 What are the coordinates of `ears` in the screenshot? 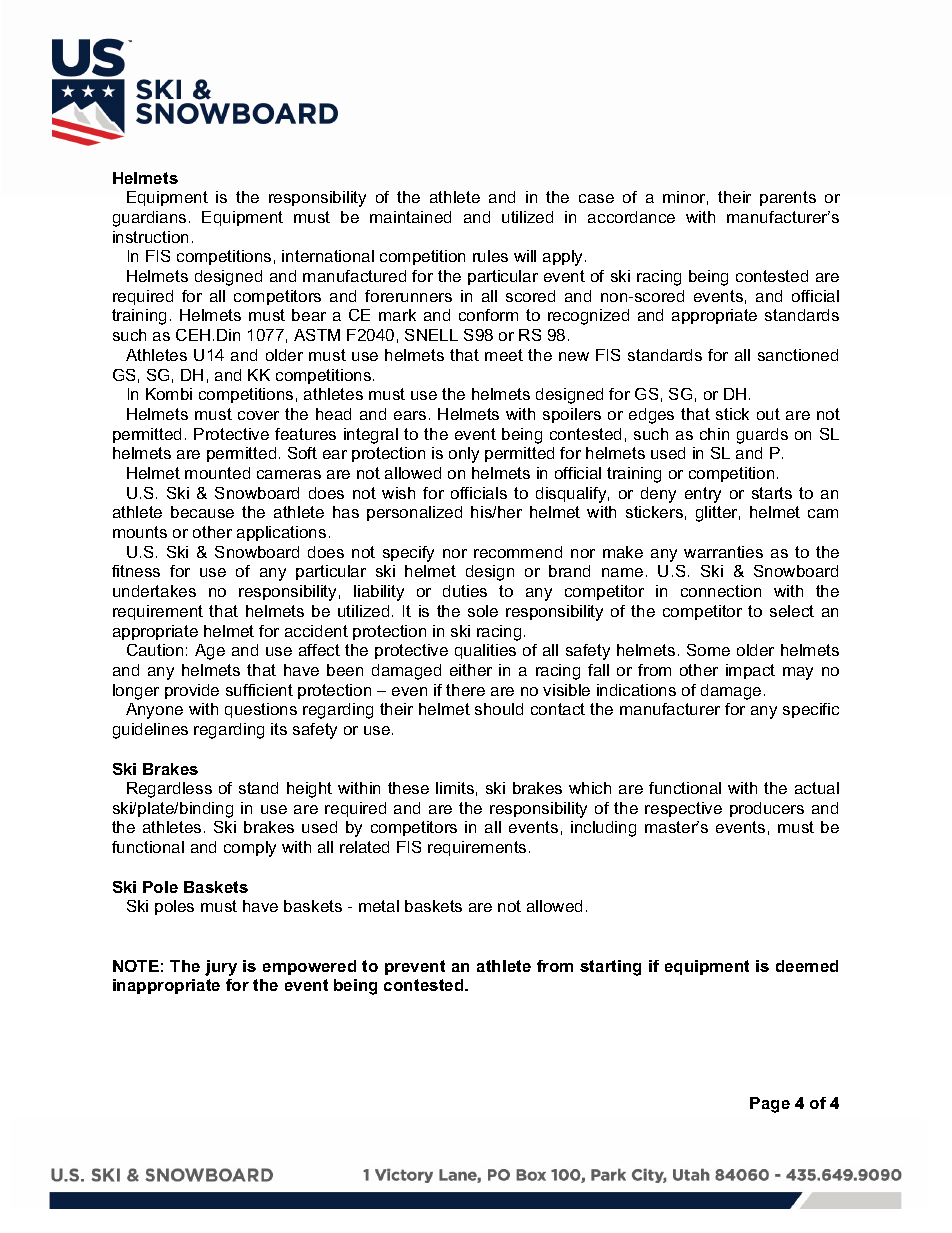 It's located at (410, 415).
